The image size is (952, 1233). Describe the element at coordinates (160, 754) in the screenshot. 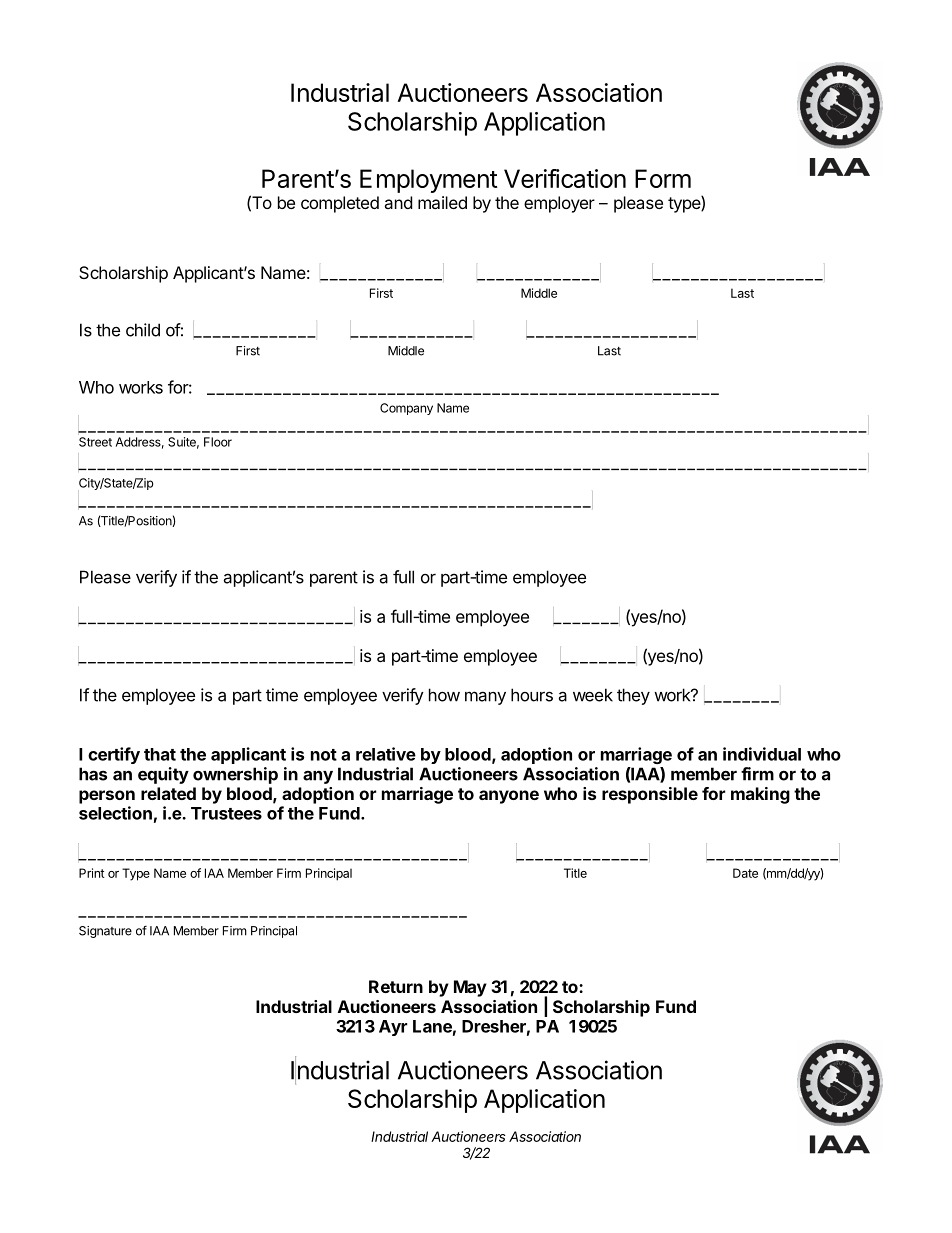

I see `that` at that location.
